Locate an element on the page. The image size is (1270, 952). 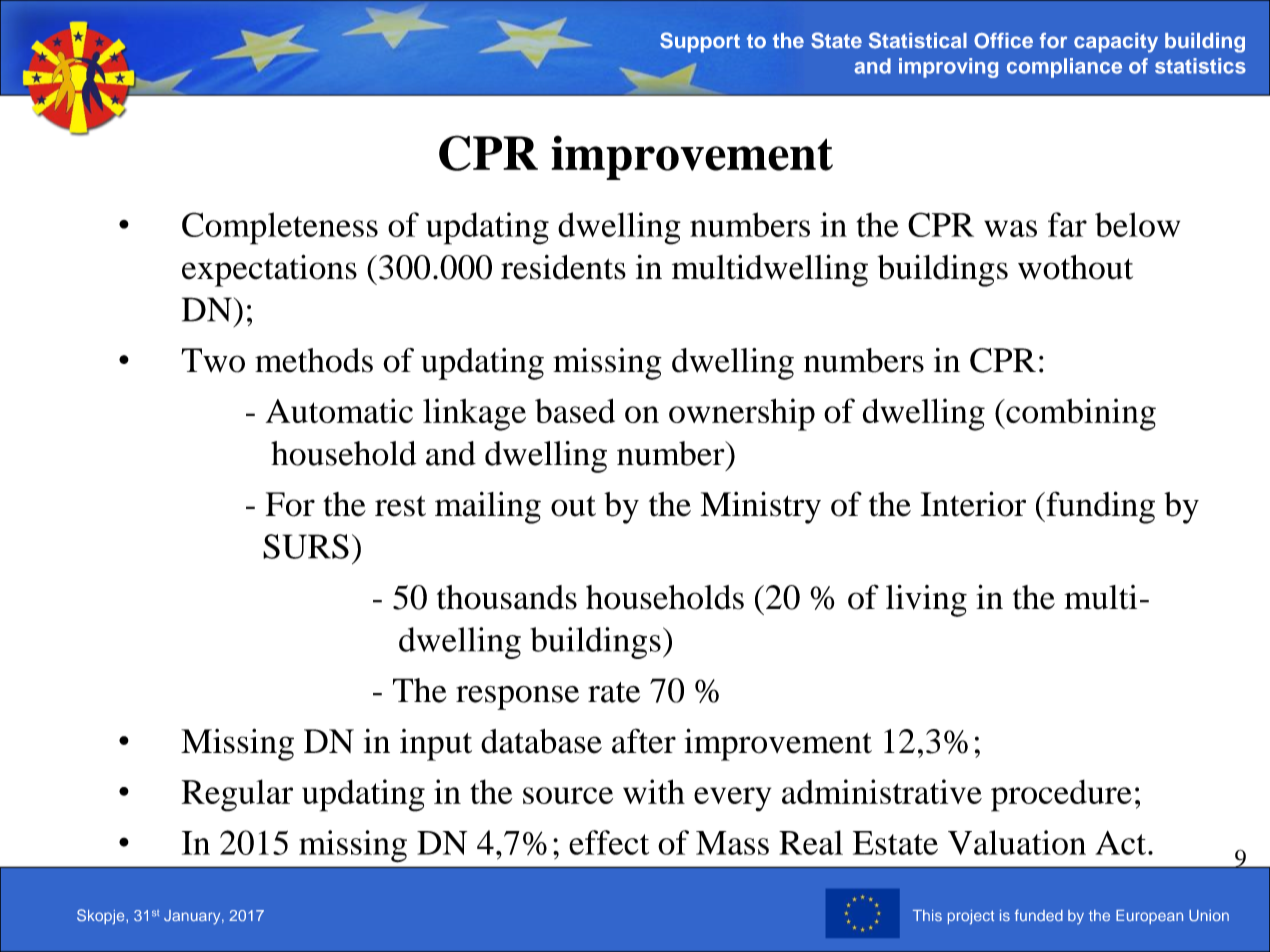
Completeness is located at coordinates (280, 228).
